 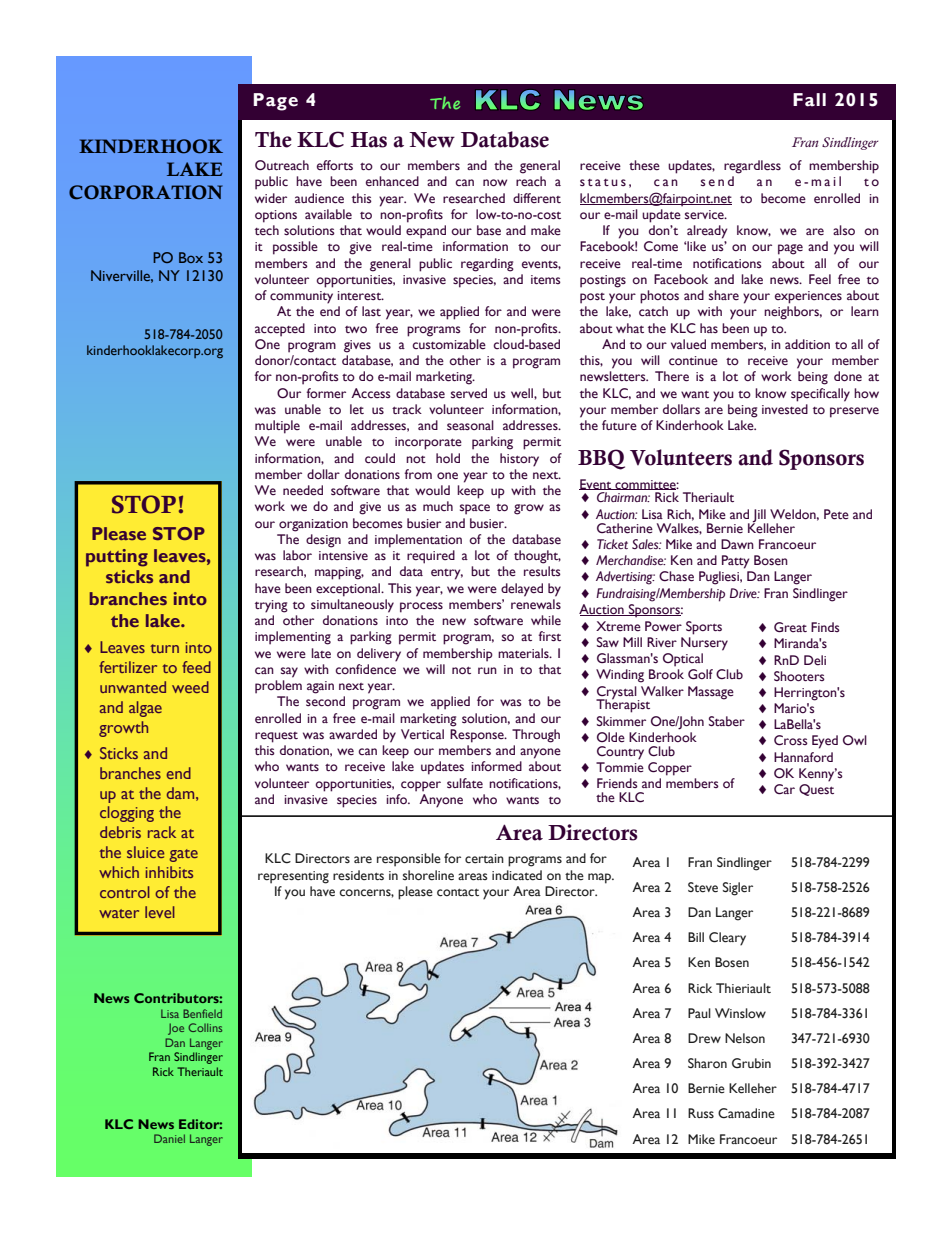 What do you see at coordinates (703, 887) in the screenshot?
I see `Steve` at bounding box center [703, 887].
